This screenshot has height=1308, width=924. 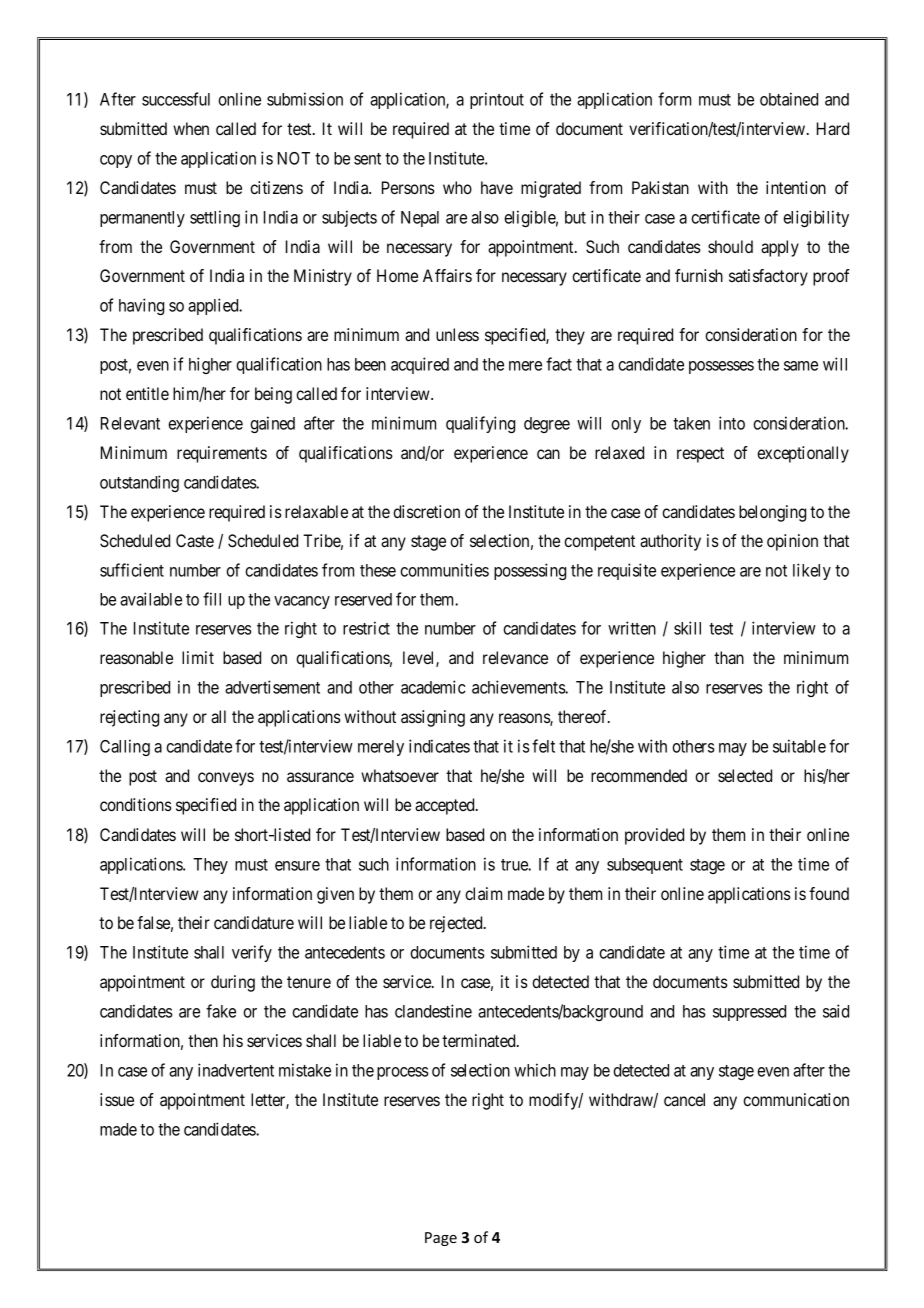 What do you see at coordinates (483, 893) in the screenshot?
I see `claim` at bounding box center [483, 893].
